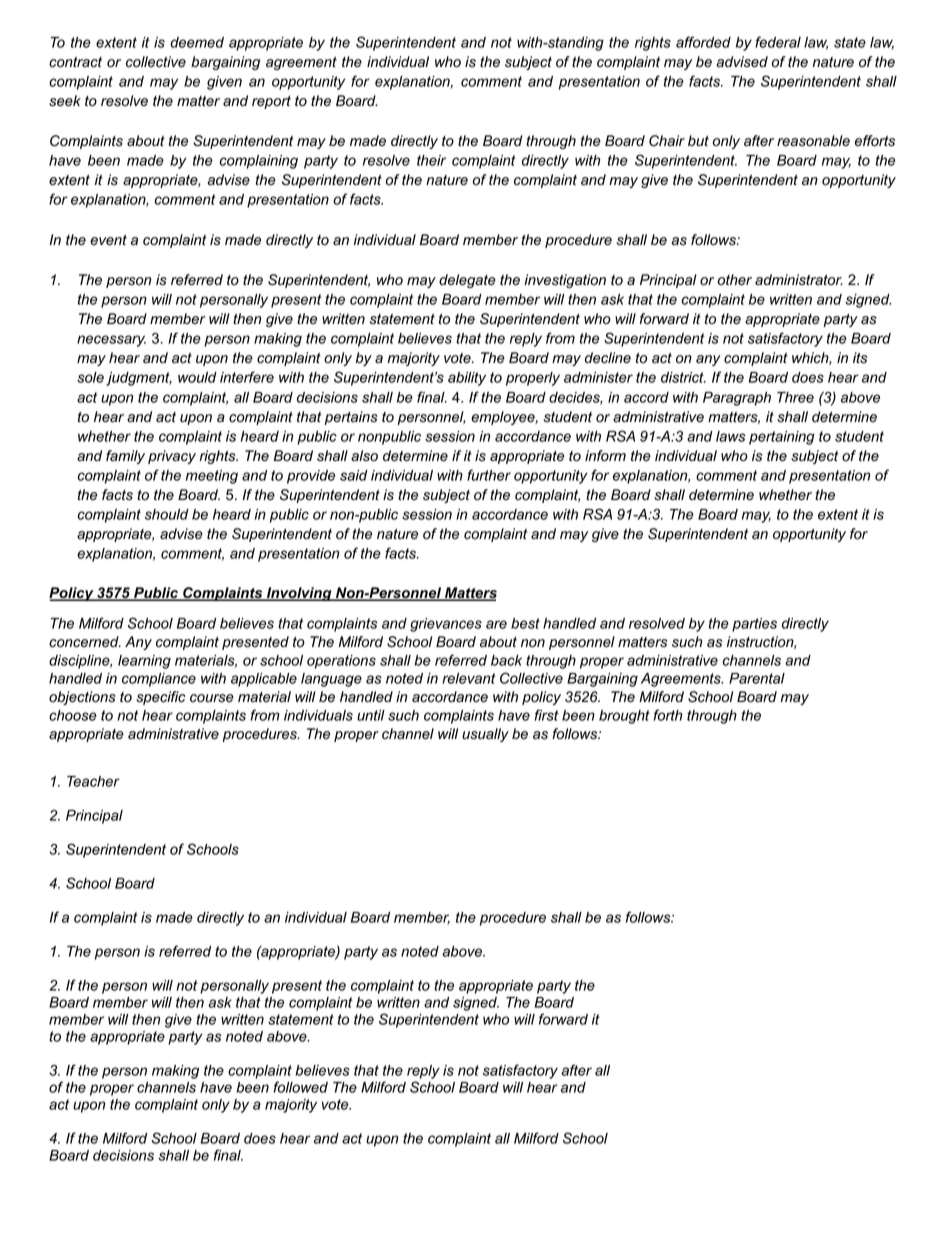  I want to click on deemed, so click(197, 42).
